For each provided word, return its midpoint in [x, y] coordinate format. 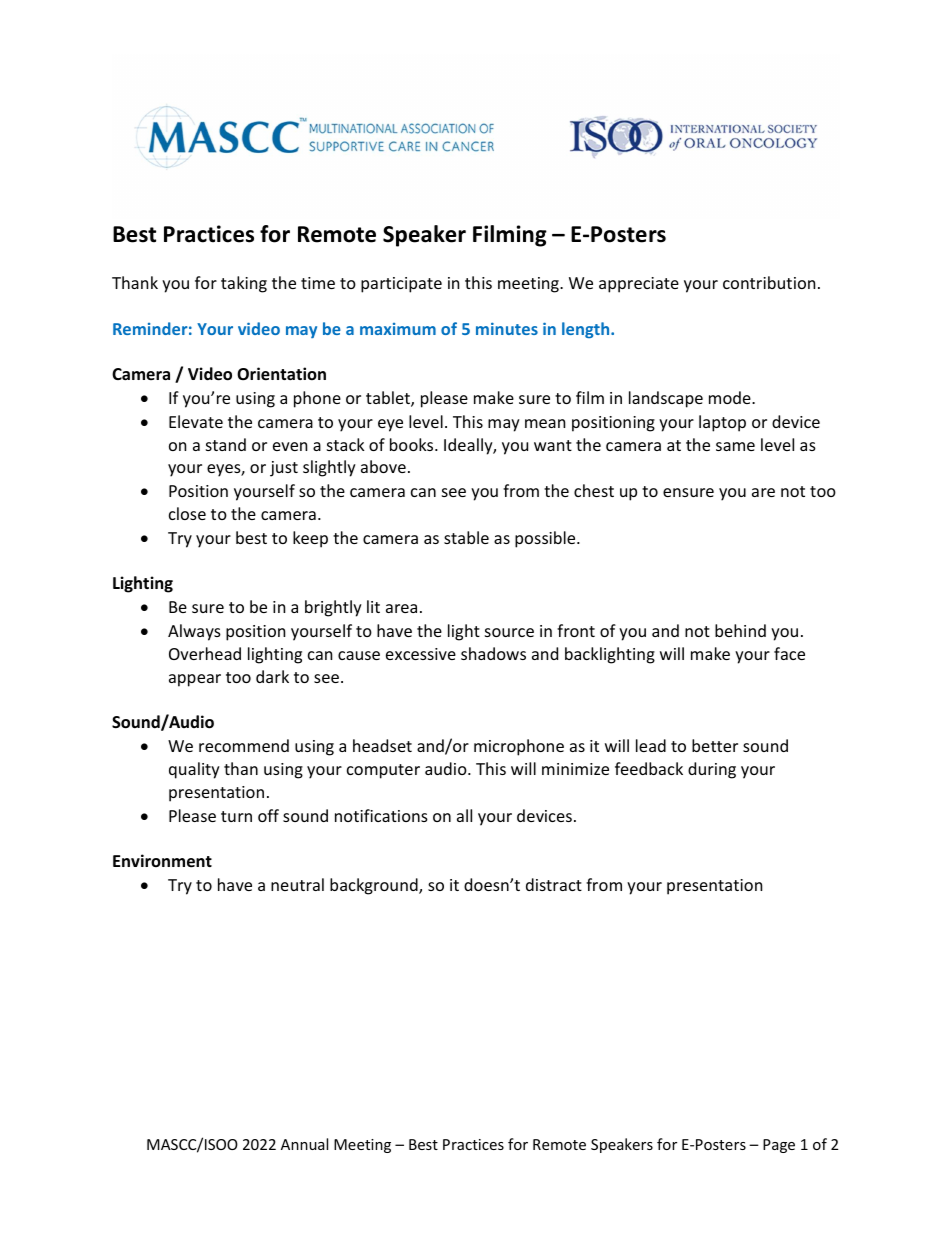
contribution [769, 282]
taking [244, 284]
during [712, 770]
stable [466, 537]
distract [554, 884]
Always [194, 632]
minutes [507, 328]
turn [236, 816]
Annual [304, 1144]
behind [740, 630]
